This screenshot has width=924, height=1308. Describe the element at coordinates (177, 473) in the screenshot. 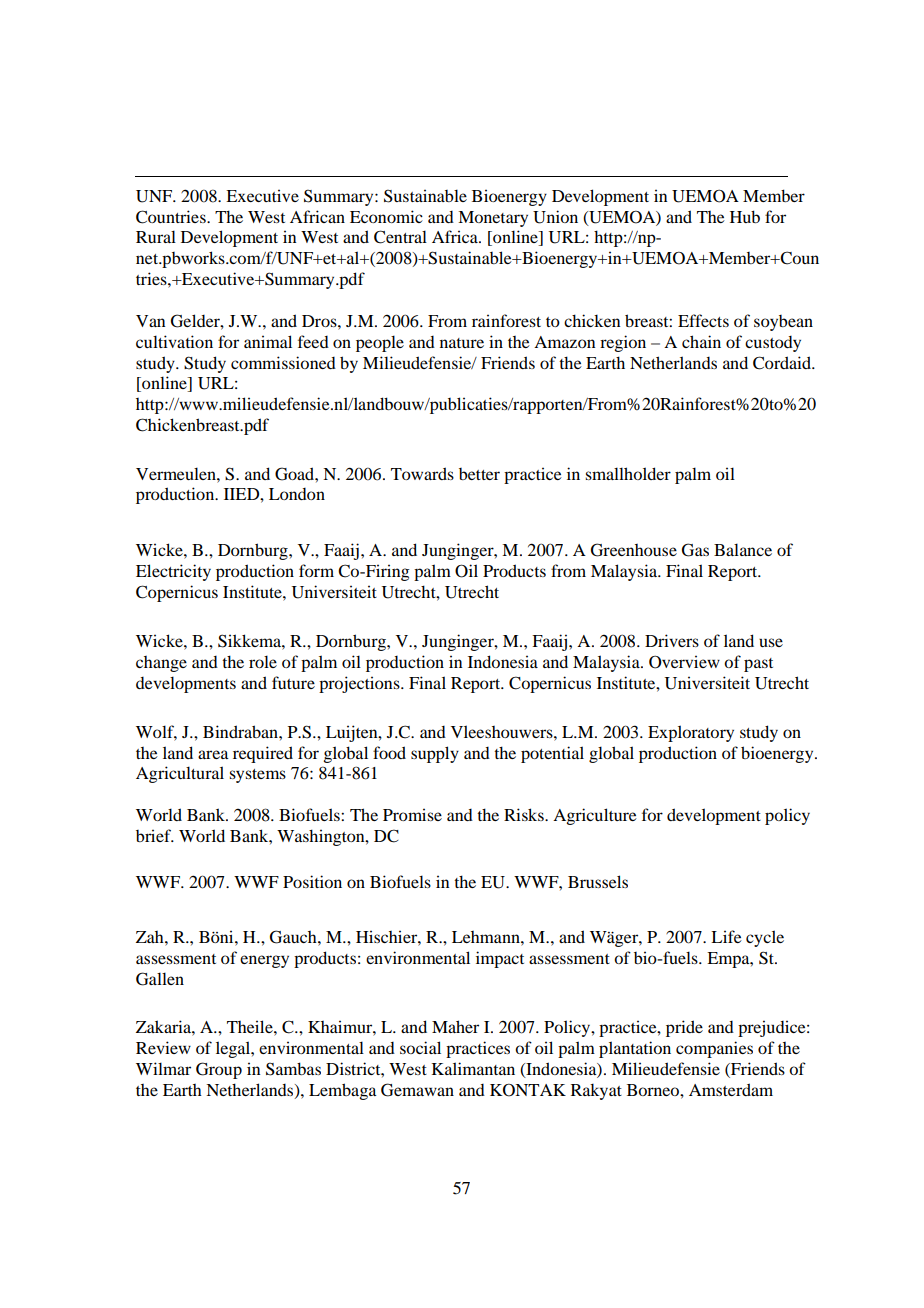

I see `Vermeulen` at that location.
